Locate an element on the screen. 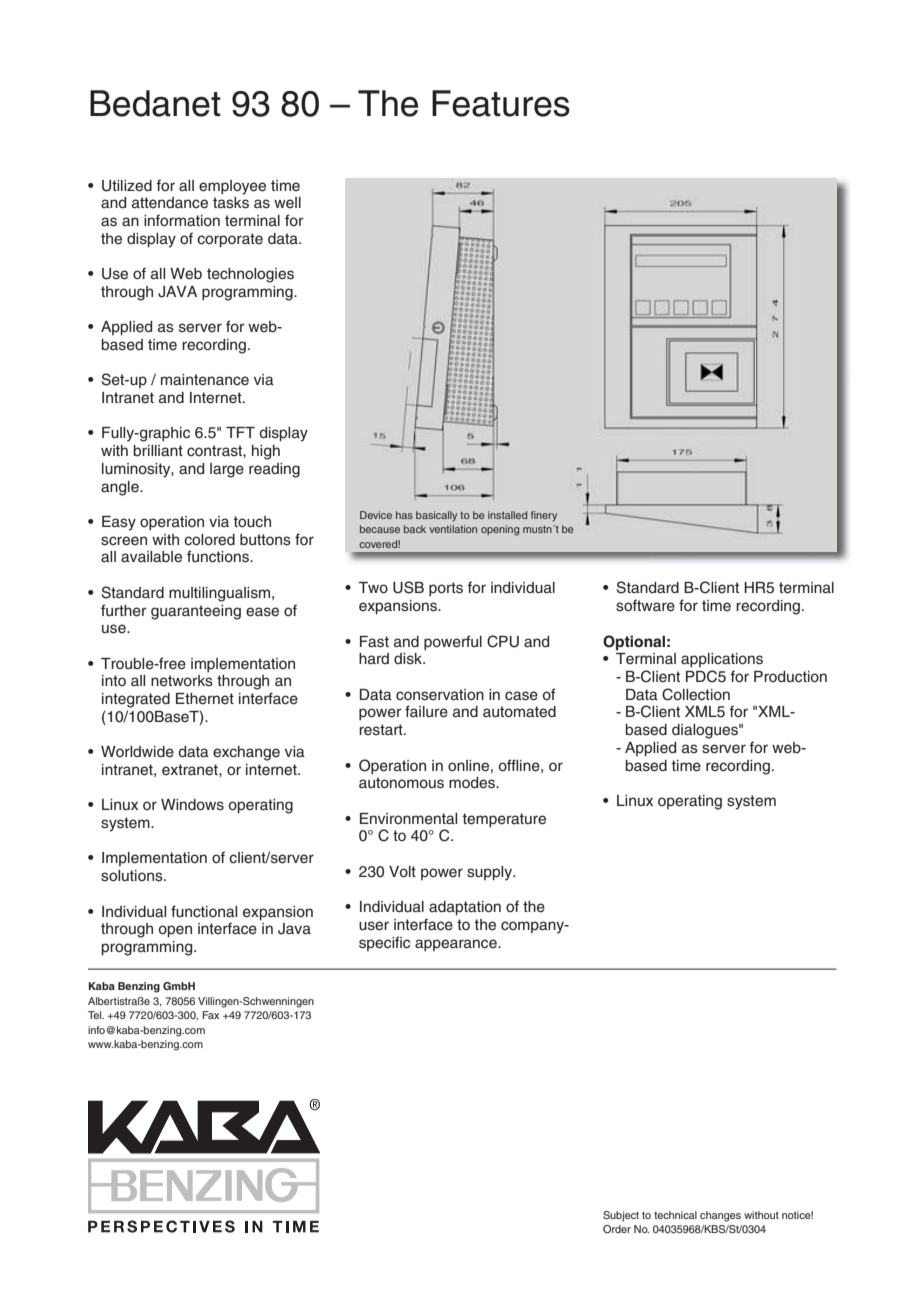  disk is located at coordinates (409, 659).
